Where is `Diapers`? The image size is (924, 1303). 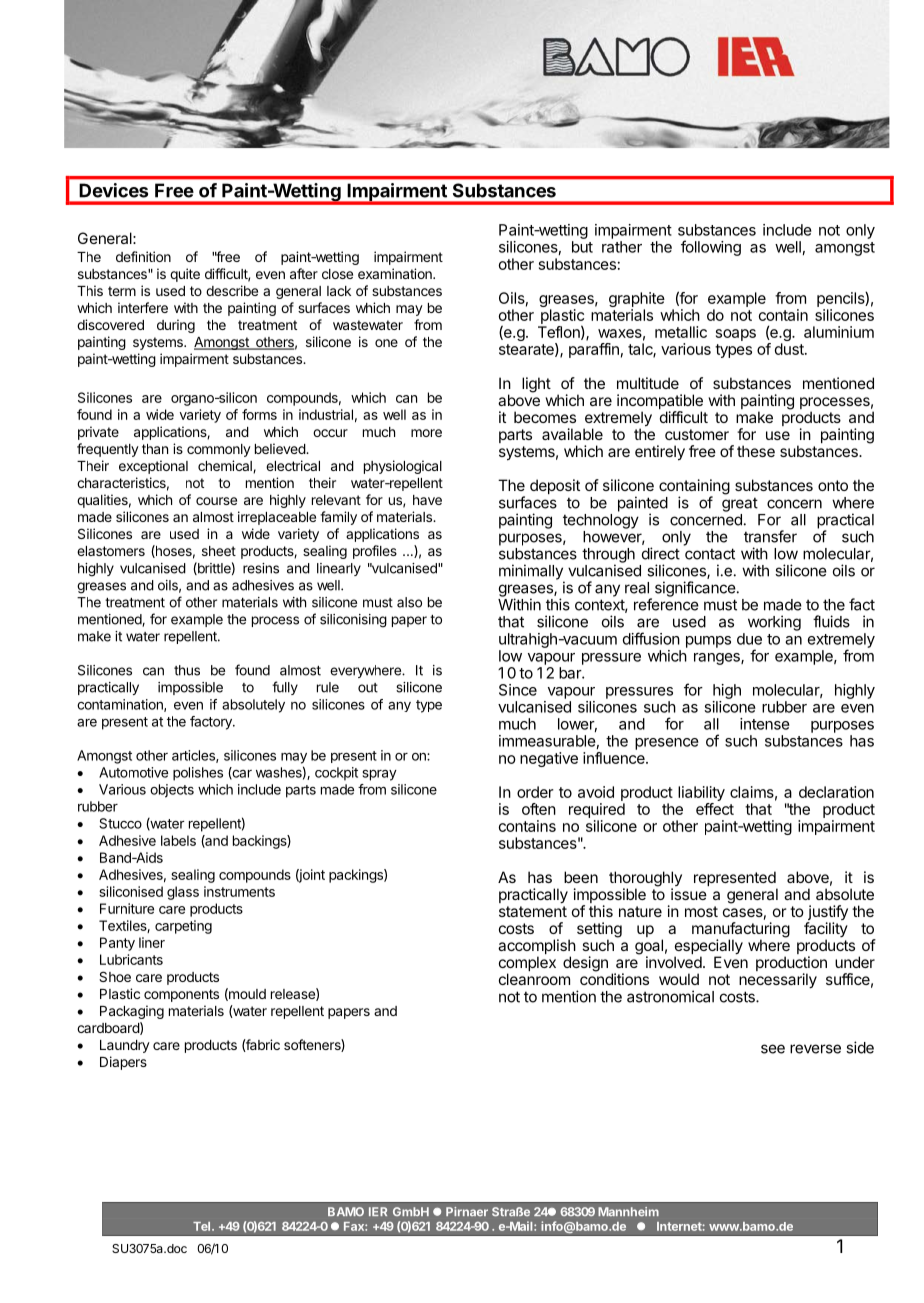
Diapers is located at coordinates (123, 1063).
